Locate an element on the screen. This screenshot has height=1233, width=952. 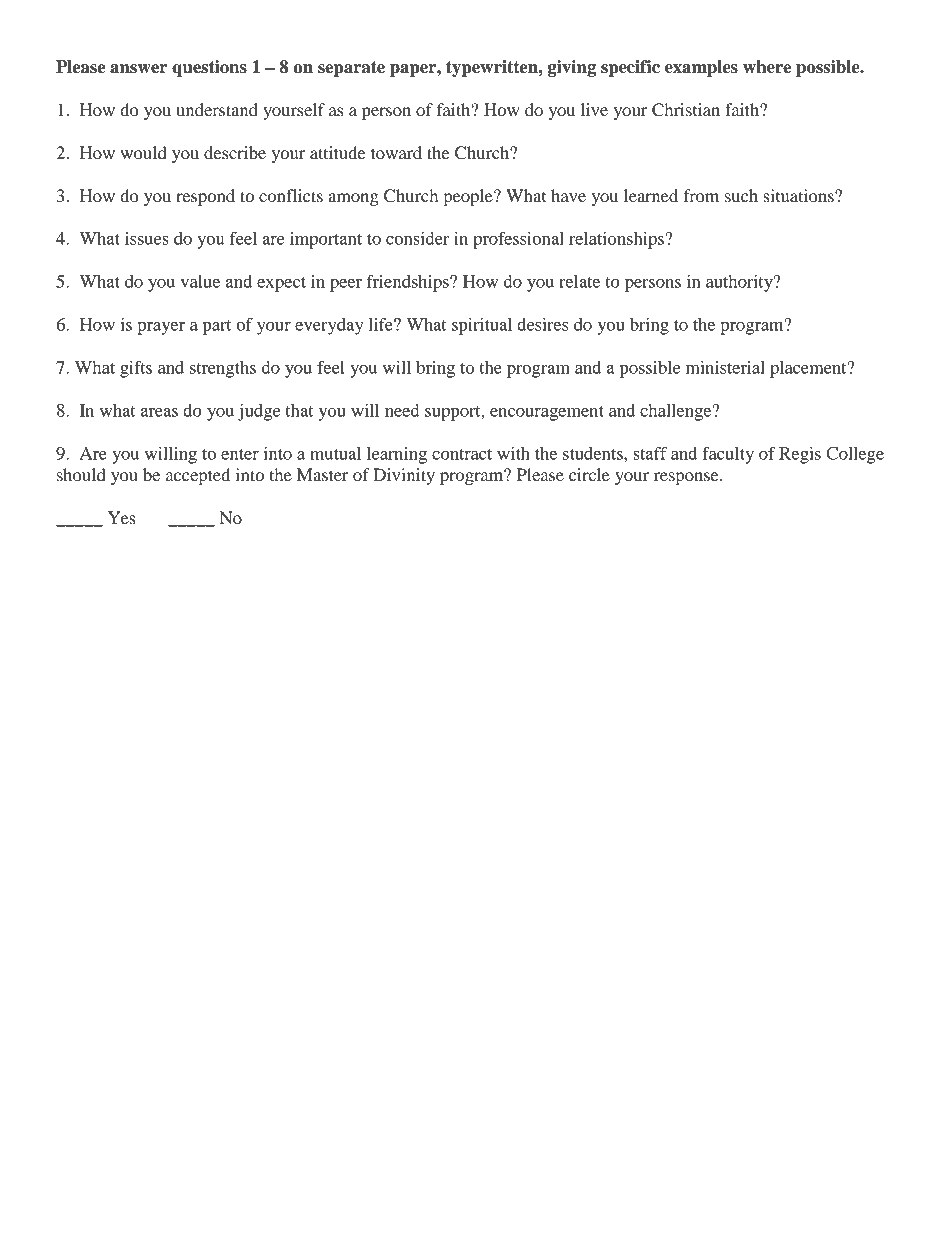
answer is located at coordinates (139, 69).
